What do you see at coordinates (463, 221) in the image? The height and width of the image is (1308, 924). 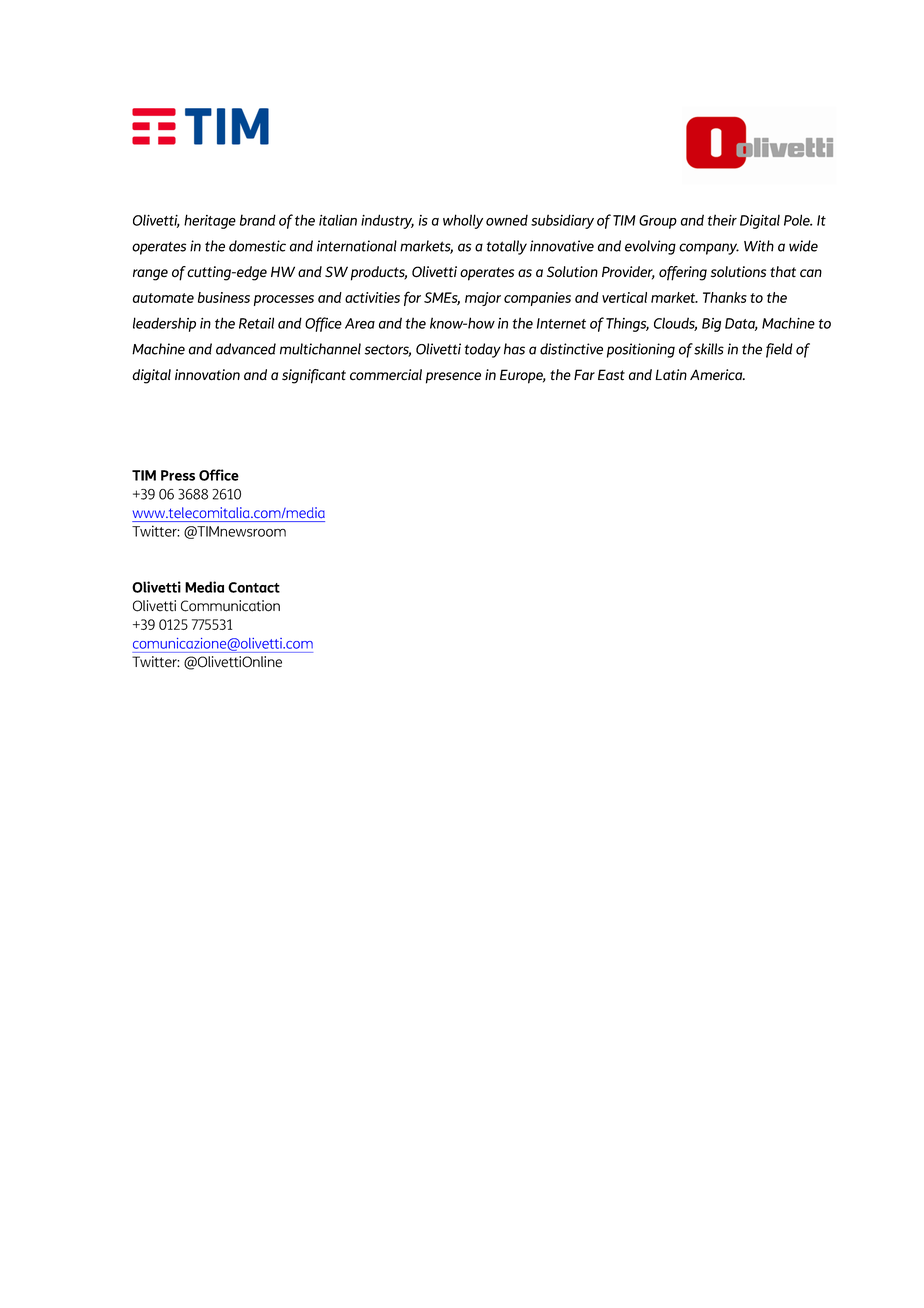 I see `wholly` at bounding box center [463, 221].
